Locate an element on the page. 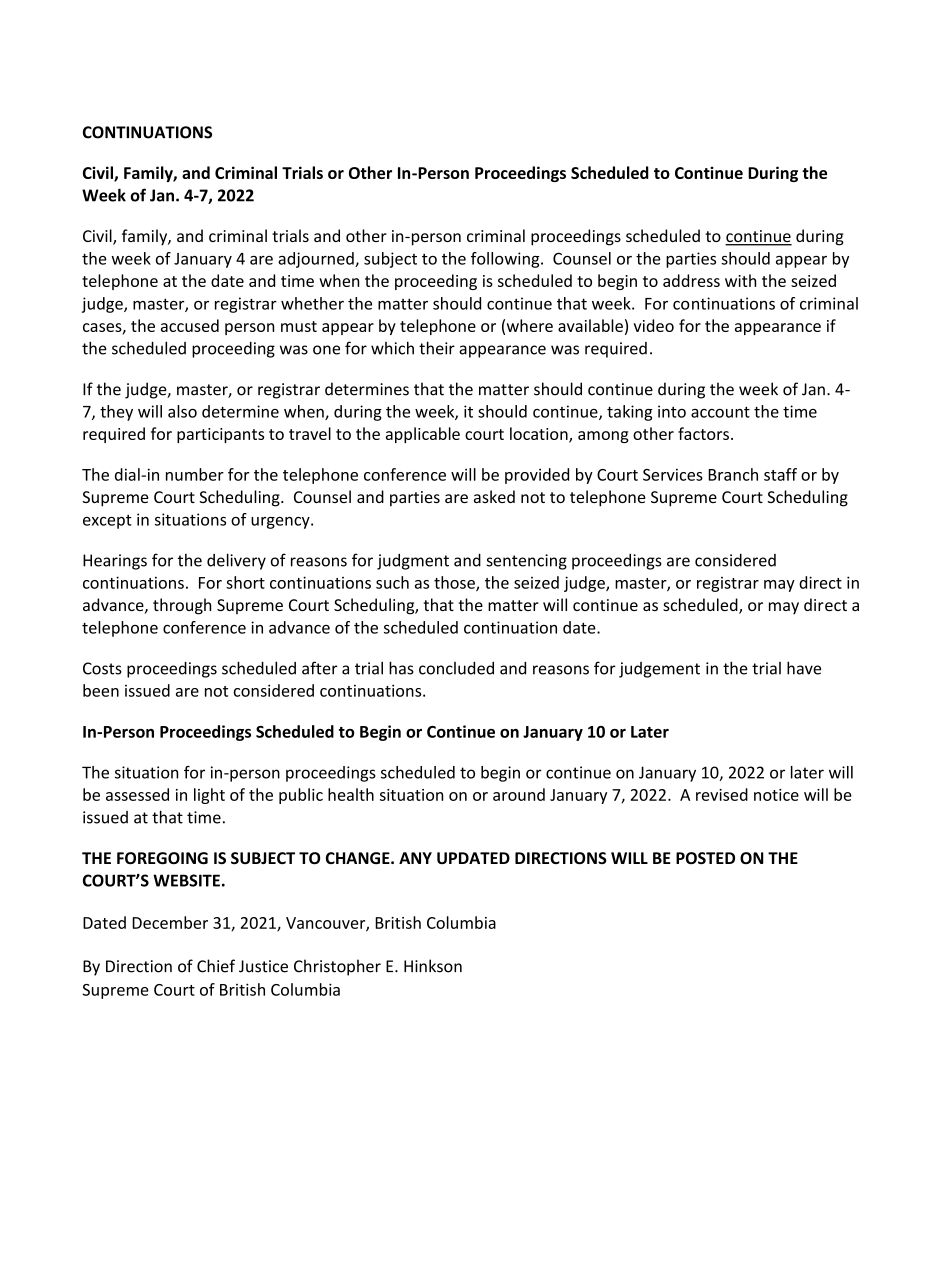 Image resolution: width=936 pixels, height=1288 pixels. Christopher is located at coordinates (337, 967).
